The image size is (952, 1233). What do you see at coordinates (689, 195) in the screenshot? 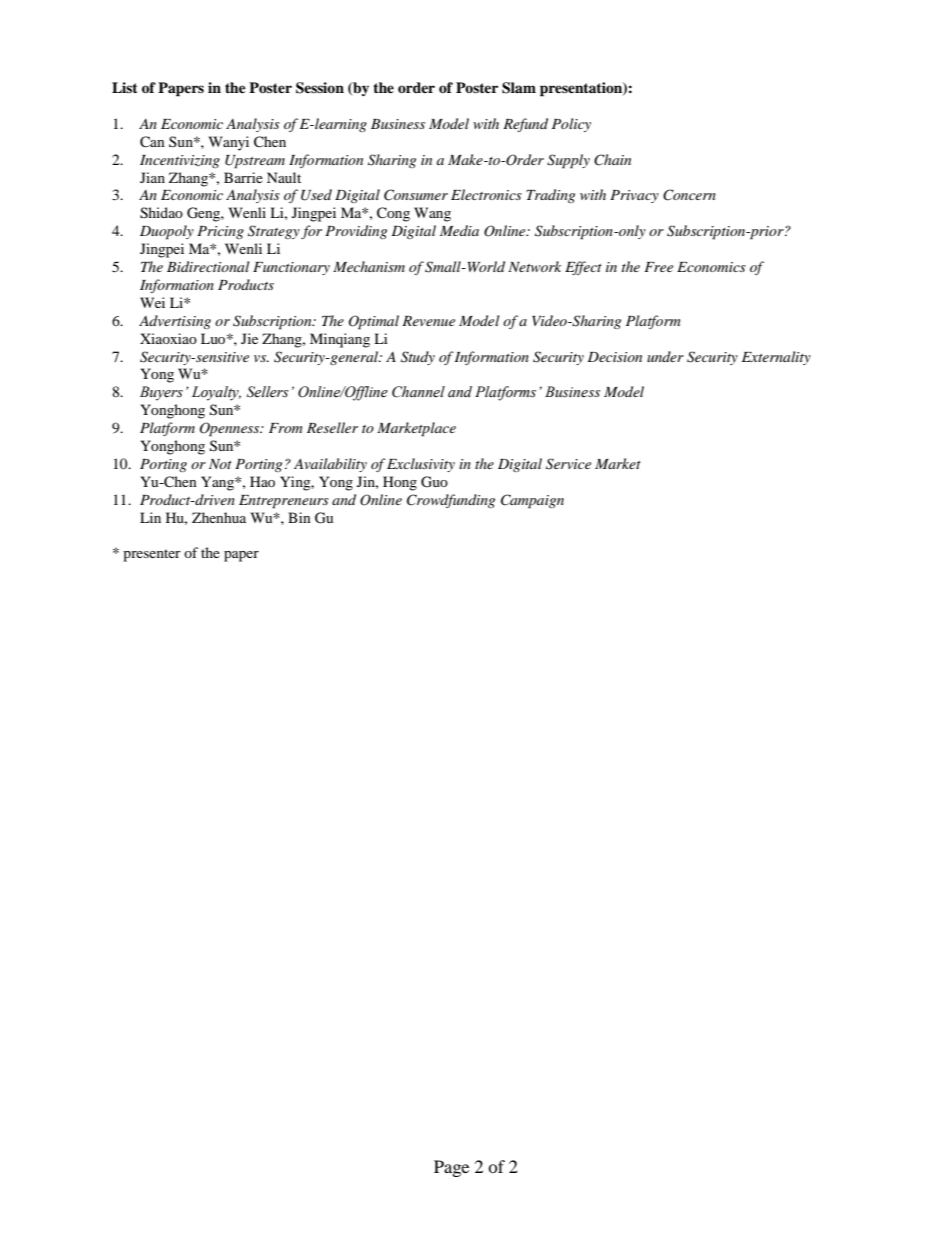
I see `Concern` at bounding box center [689, 195].
